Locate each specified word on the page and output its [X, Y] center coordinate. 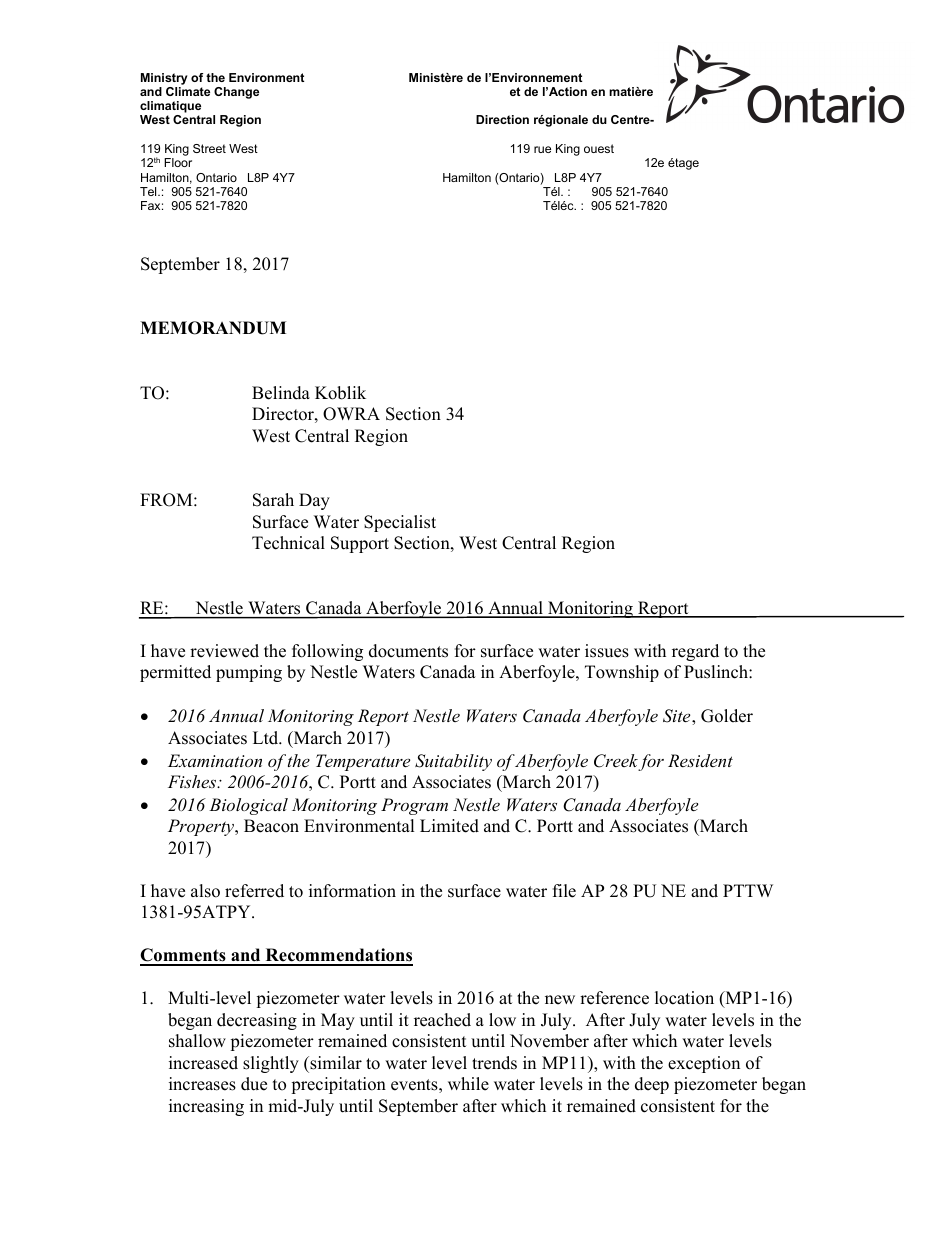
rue [542, 149]
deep [652, 1085]
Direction [502, 119]
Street [209, 148]
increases [202, 1084]
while [468, 1084]
